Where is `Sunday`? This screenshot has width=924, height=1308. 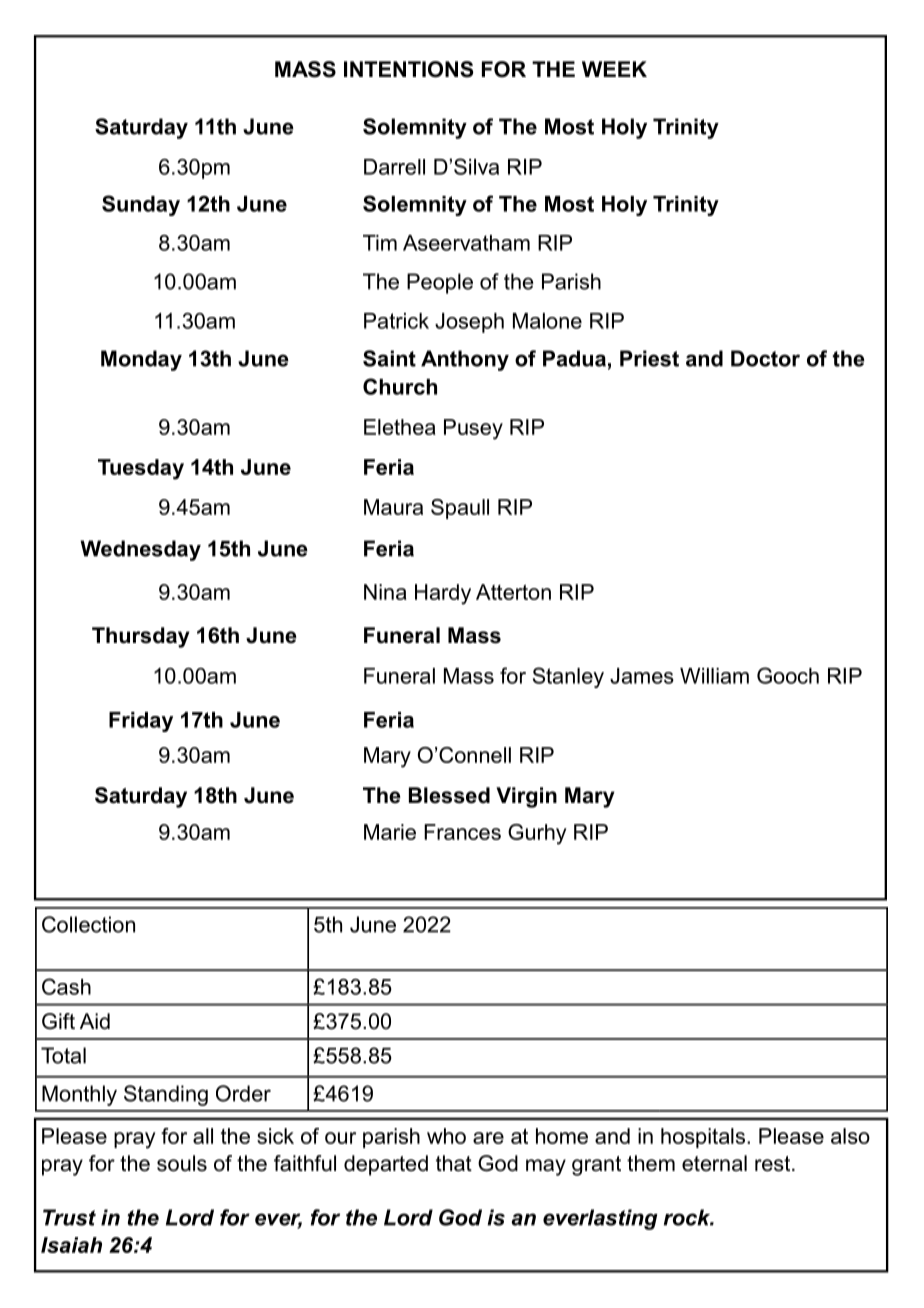 Sunday is located at coordinates (141, 205).
